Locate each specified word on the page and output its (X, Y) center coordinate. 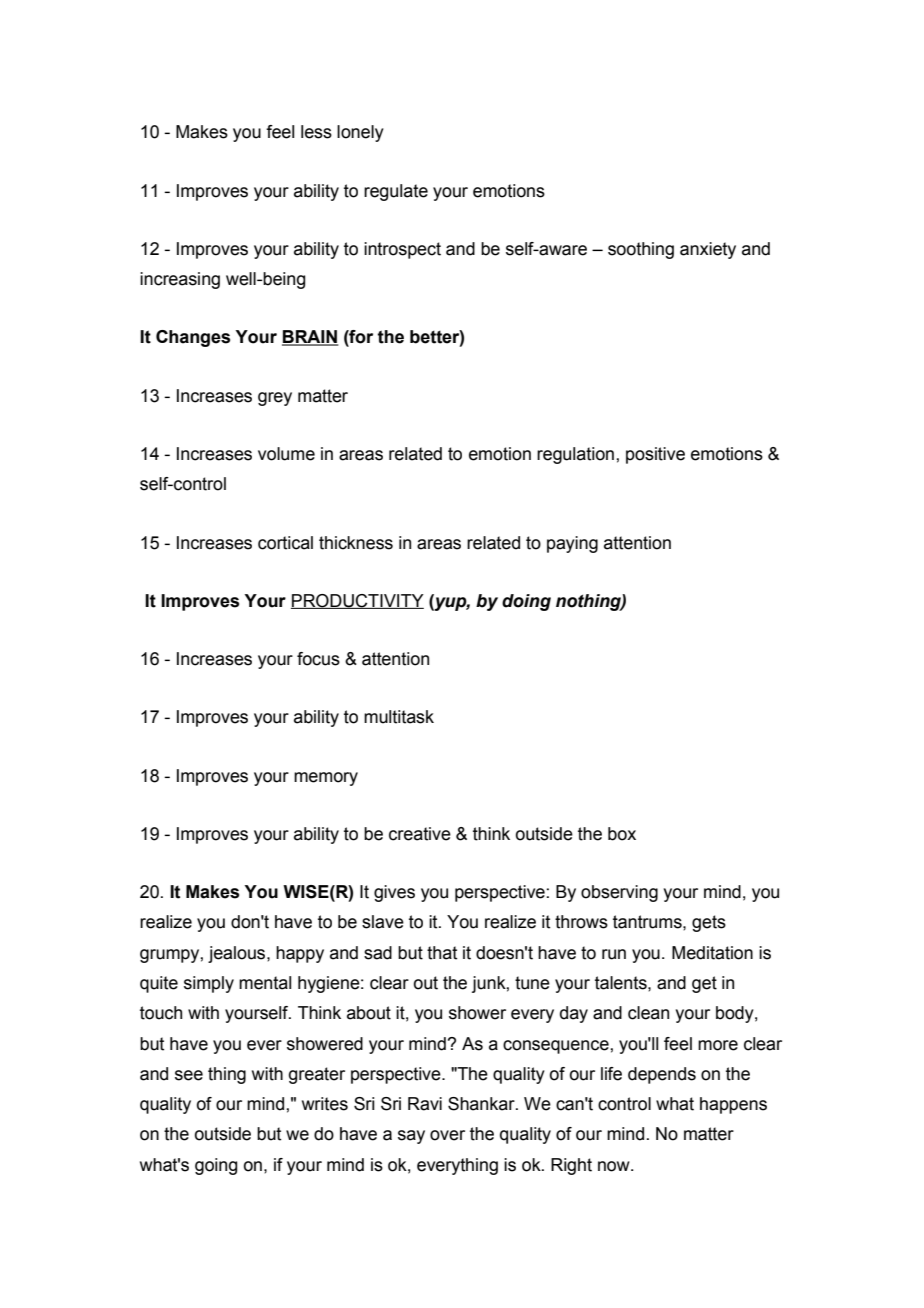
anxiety (708, 250)
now (615, 1166)
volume (286, 454)
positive (655, 455)
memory (326, 779)
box (622, 834)
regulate (396, 192)
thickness (356, 543)
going (216, 1166)
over (447, 1135)
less (316, 132)
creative (420, 834)
